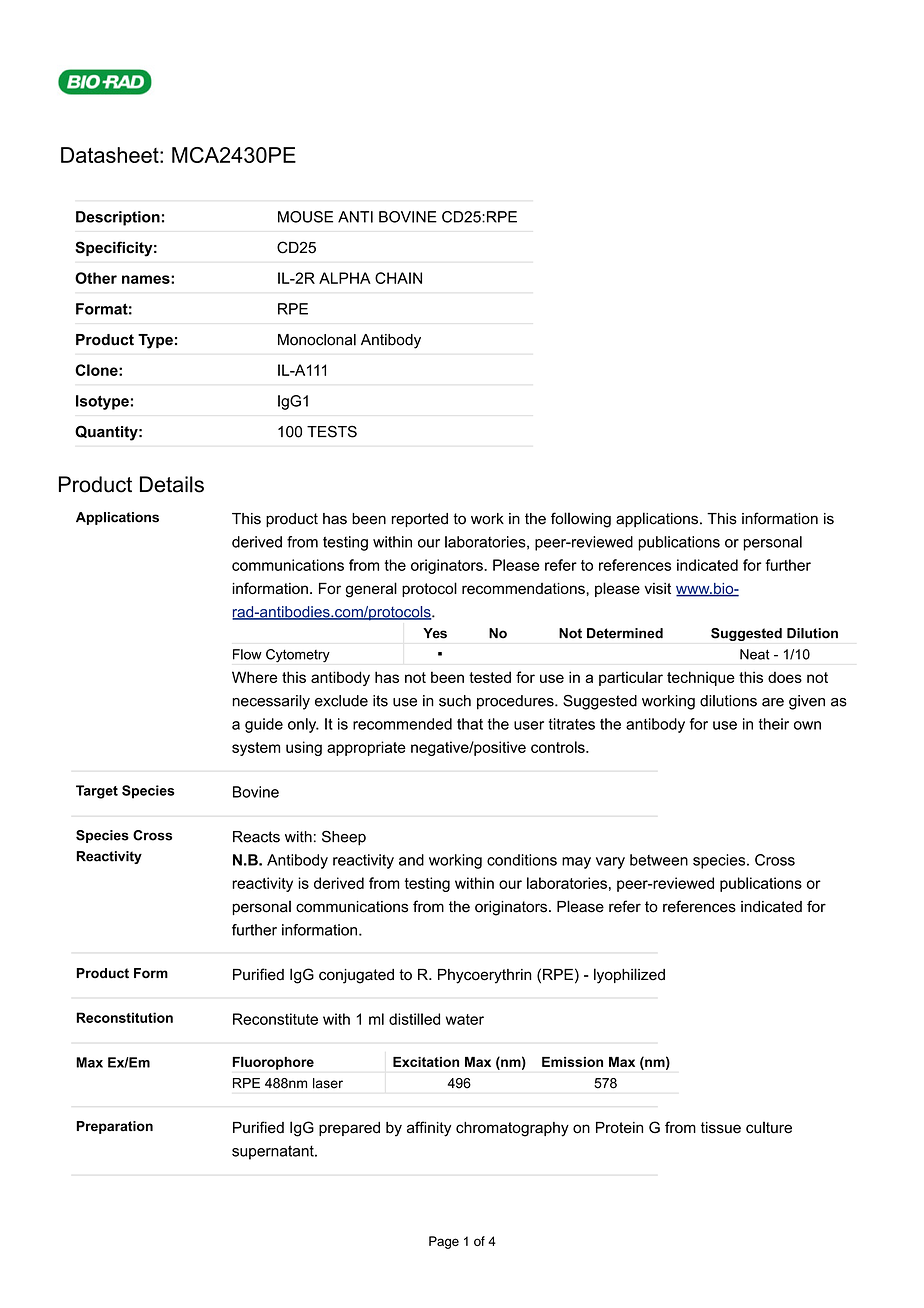 The height and width of the screenshot is (1308, 924). Describe the element at coordinates (721, 1128) in the screenshot. I see `tissue` at that location.
